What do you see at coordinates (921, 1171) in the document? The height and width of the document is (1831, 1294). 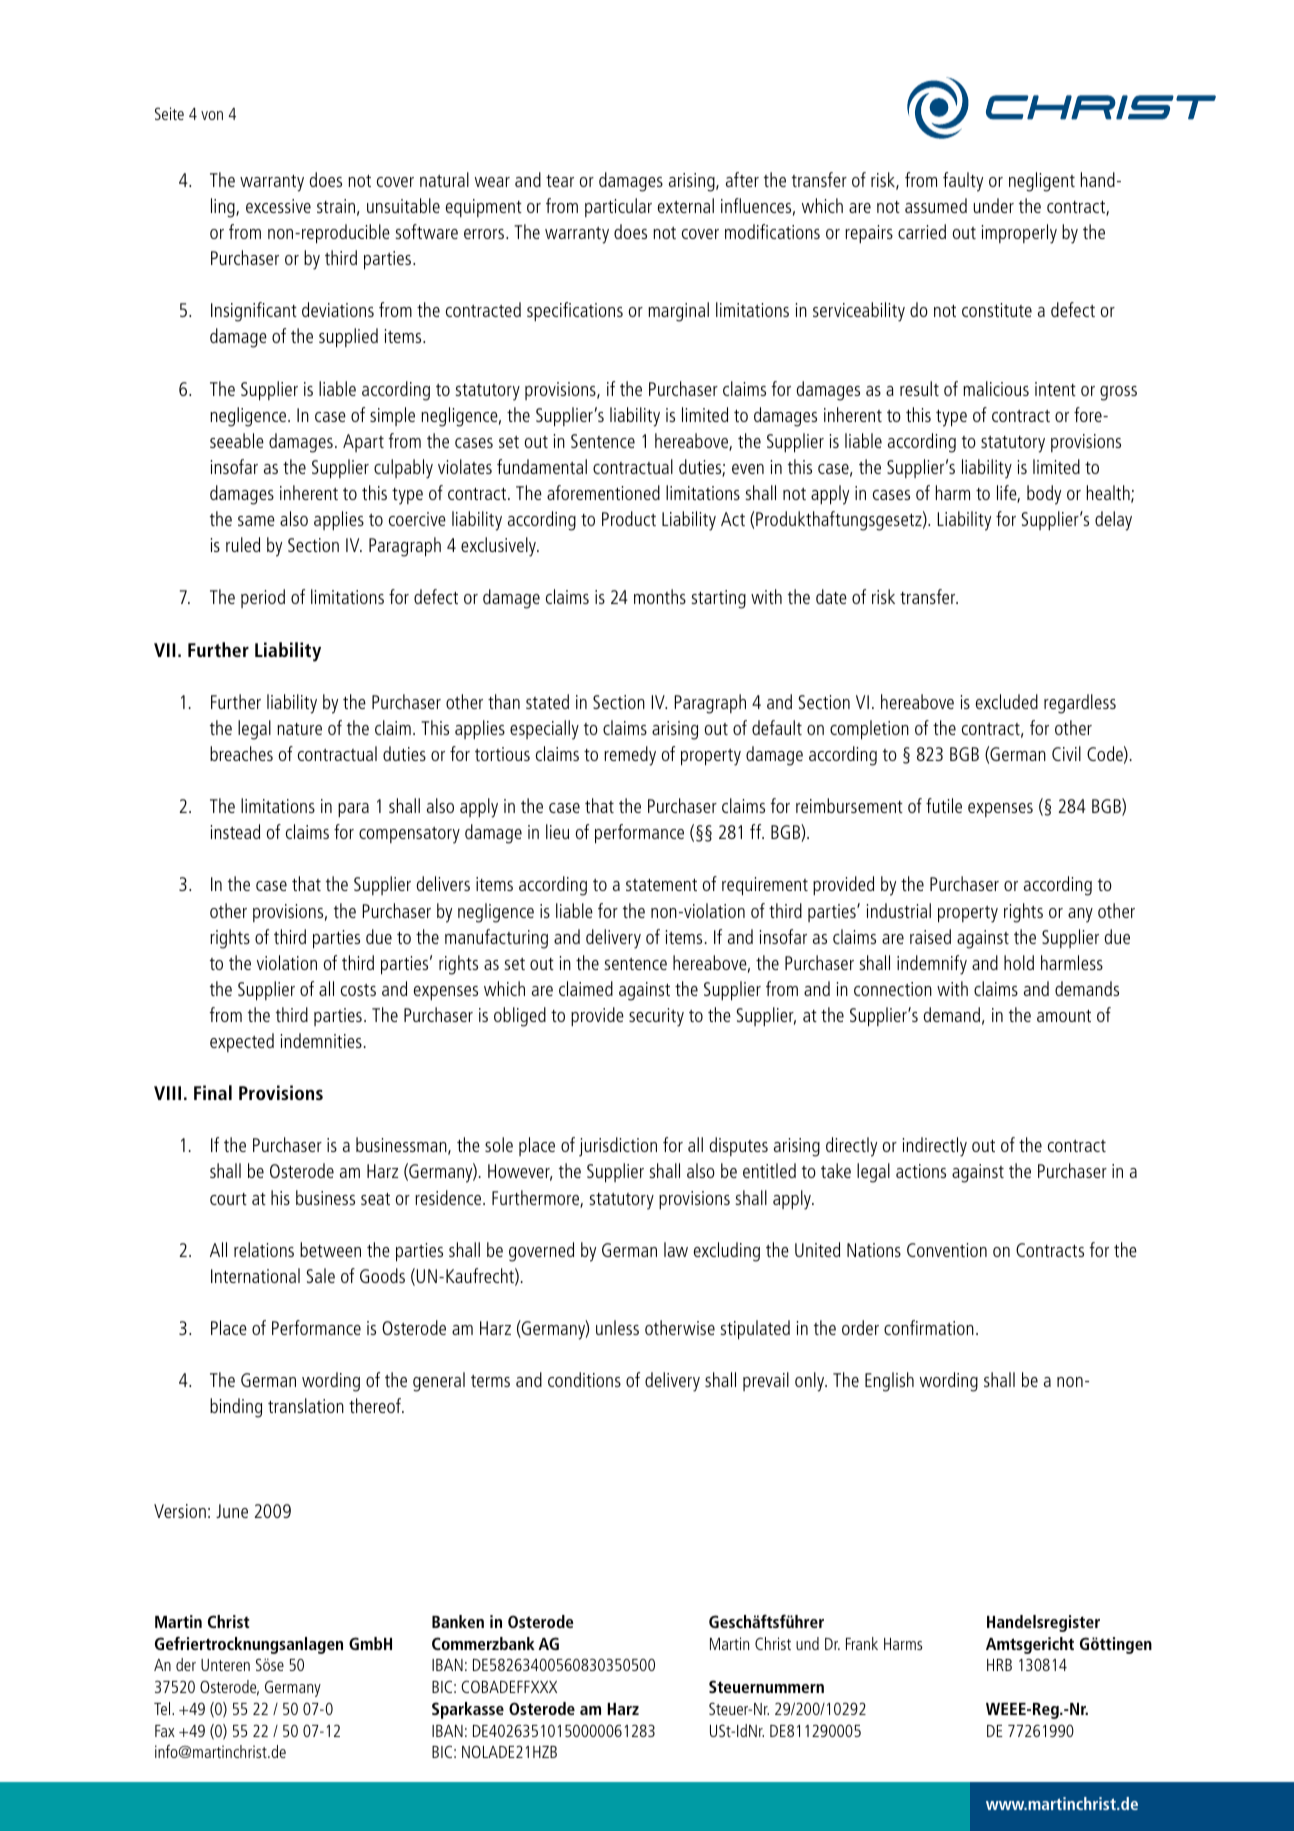 I see `actions` at bounding box center [921, 1171].
